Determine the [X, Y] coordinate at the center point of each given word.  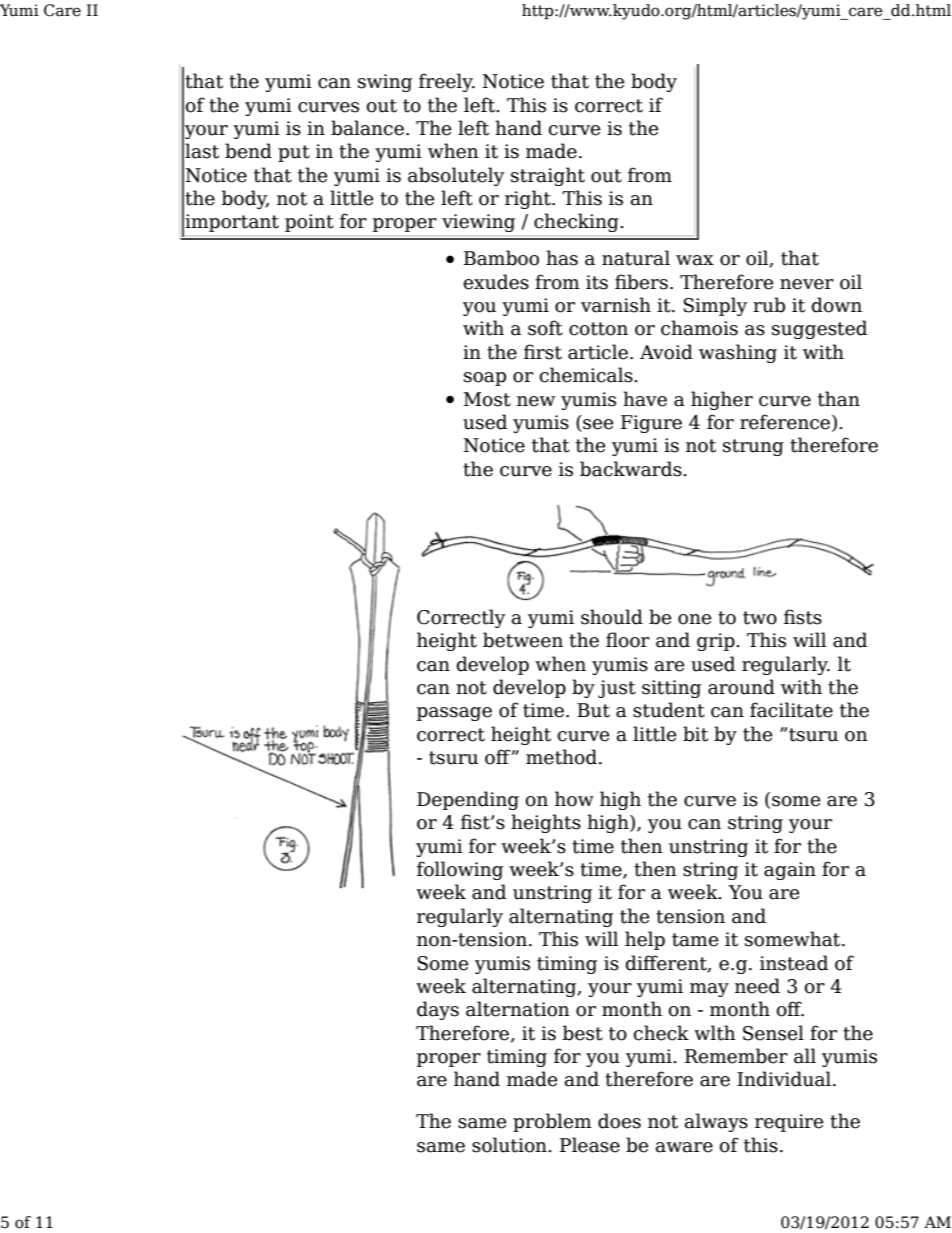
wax [695, 260]
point [309, 223]
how [574, 799]
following [460, 870]
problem [552, 1122]
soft [545, 328]
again [790, 871]
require [789, 1123]
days [438, 1010]
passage [454, 714]
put [294, 153]
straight [548, 176]
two [760, 618]
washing [738, 353]
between [523, 640]
